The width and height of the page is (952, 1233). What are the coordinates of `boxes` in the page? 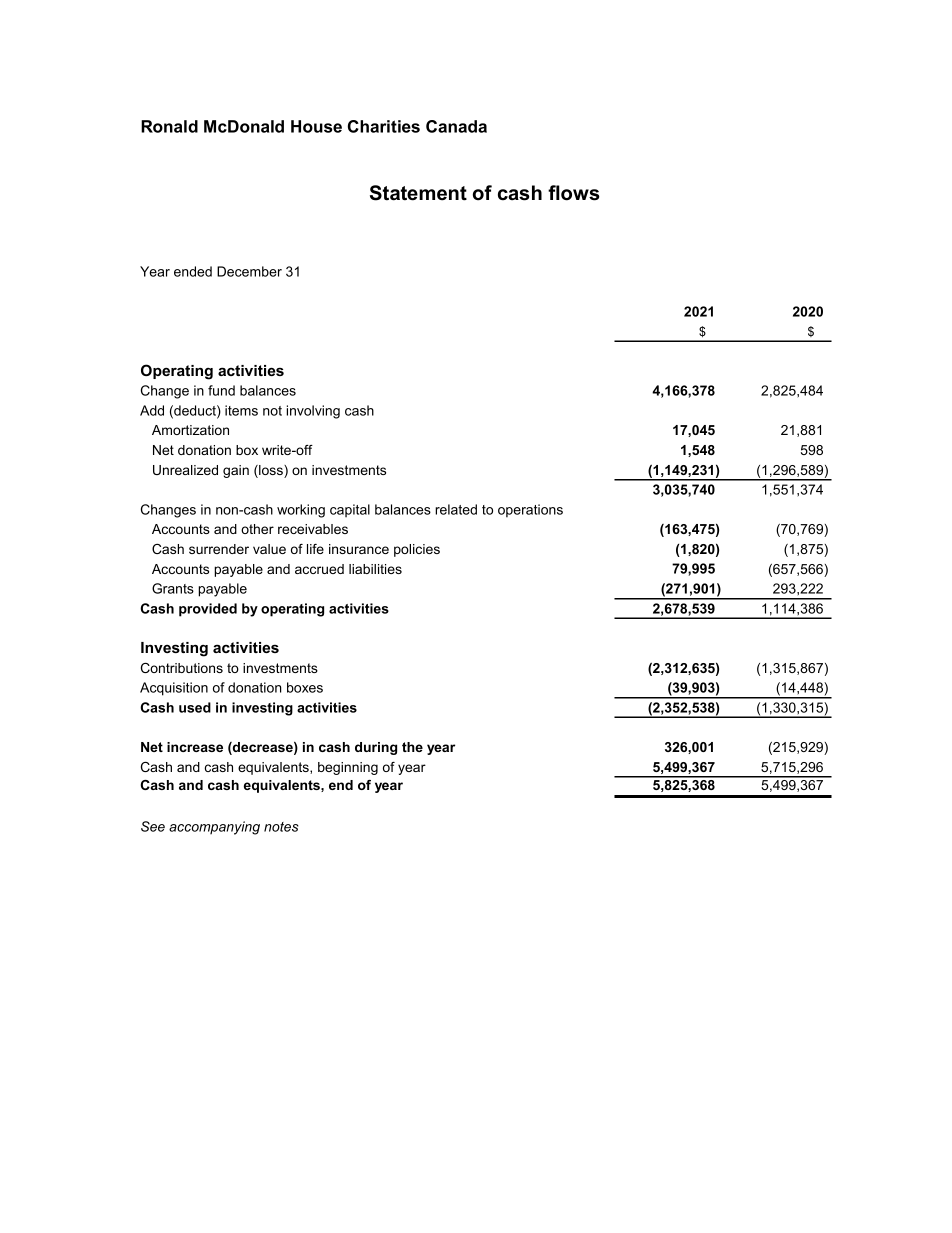 It's located at (305, 687).
